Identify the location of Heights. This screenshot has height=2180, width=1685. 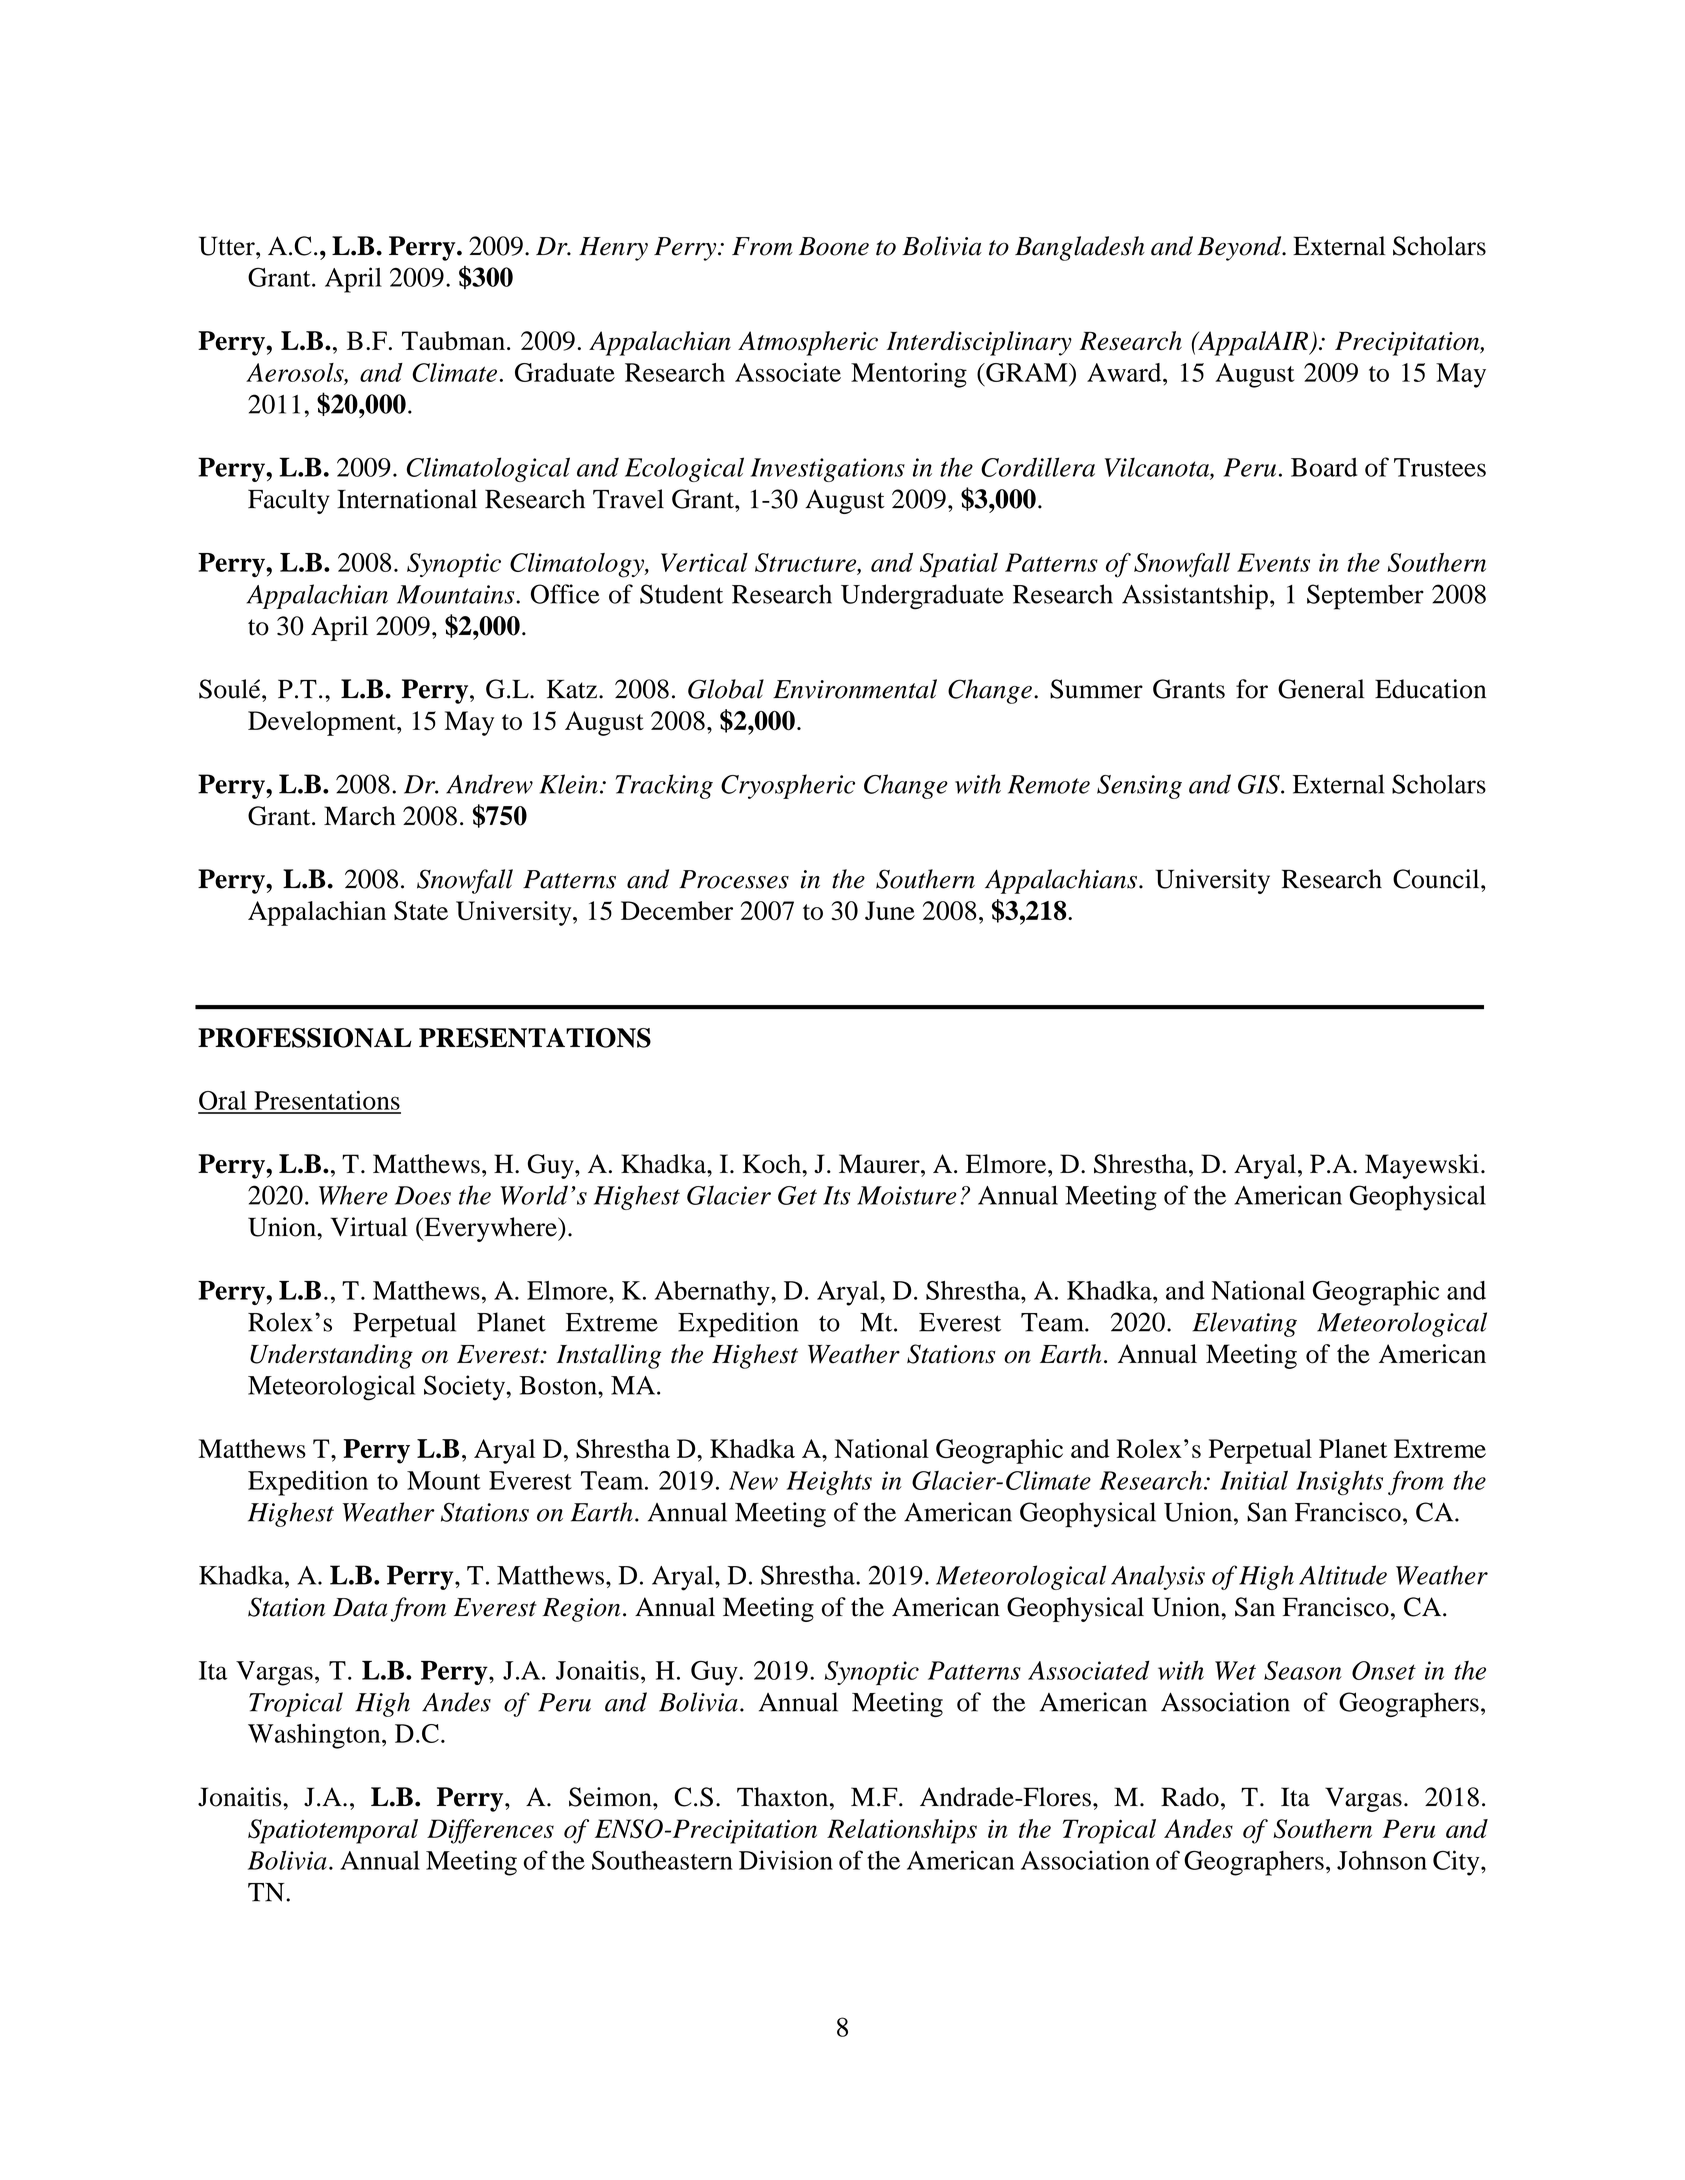
(829, 1483).
